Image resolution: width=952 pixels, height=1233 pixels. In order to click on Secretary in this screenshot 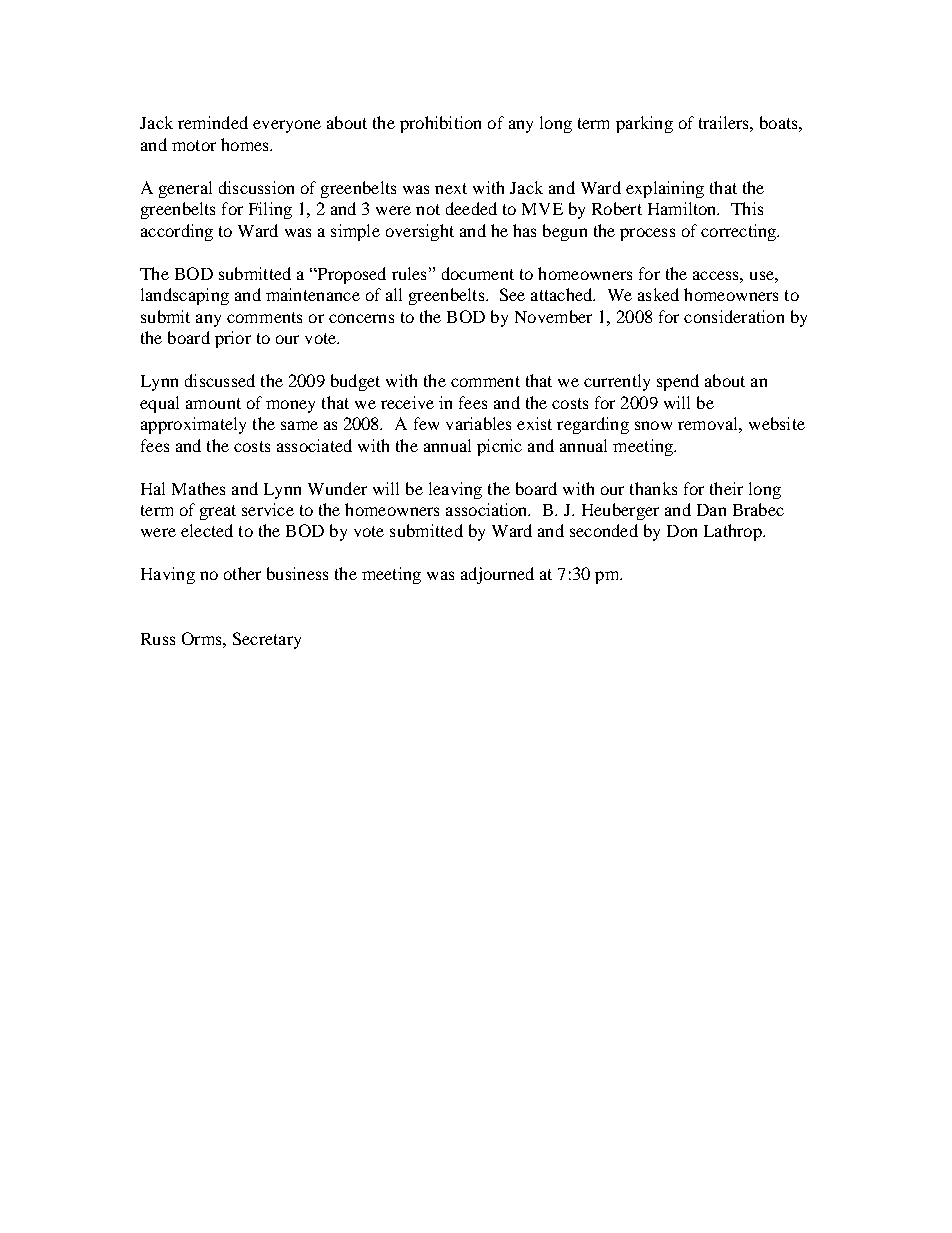, I will do `click(267, 640)`.
